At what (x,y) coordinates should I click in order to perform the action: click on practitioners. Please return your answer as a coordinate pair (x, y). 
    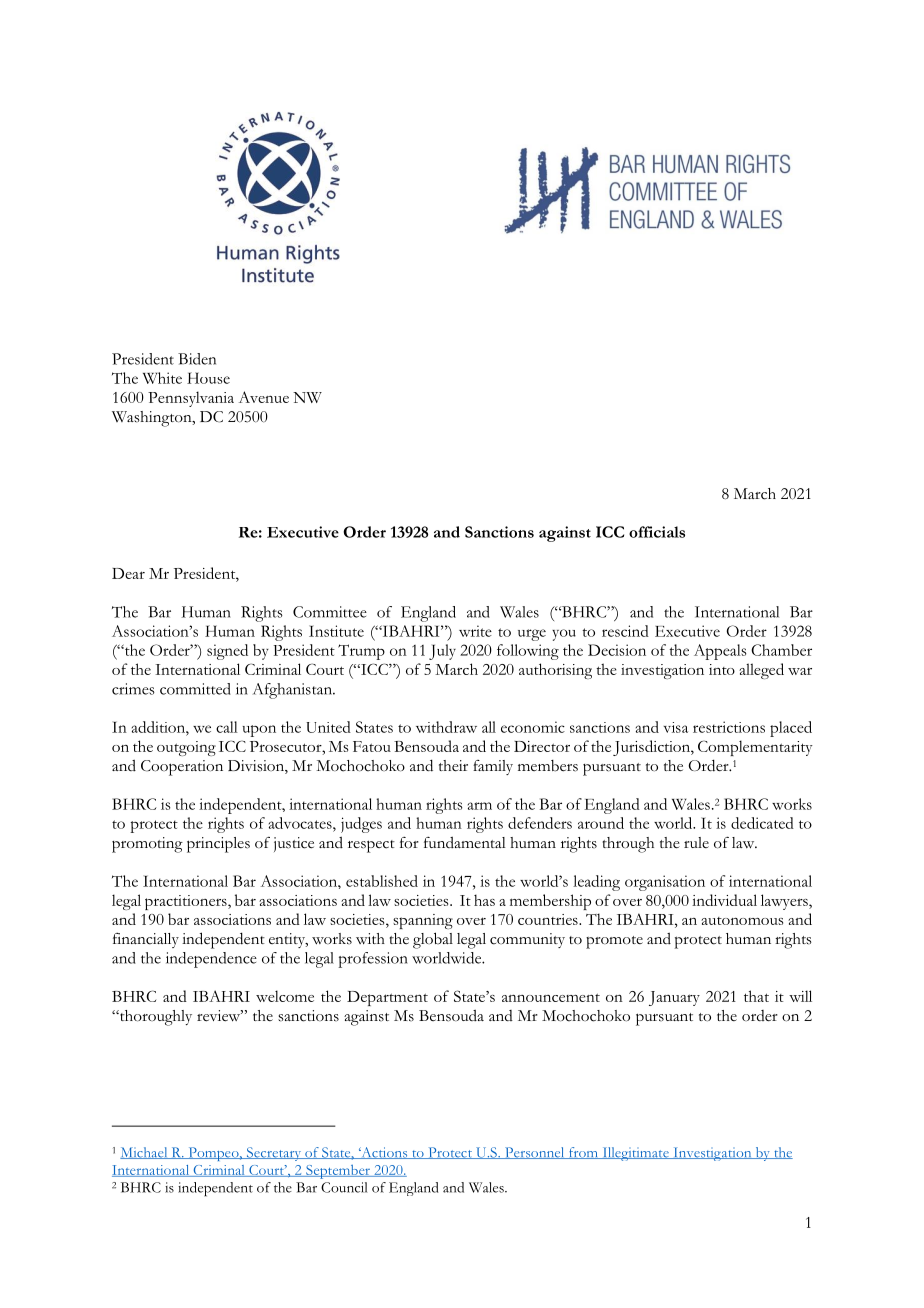
    Looking at the image, I should click on (187, 902).
